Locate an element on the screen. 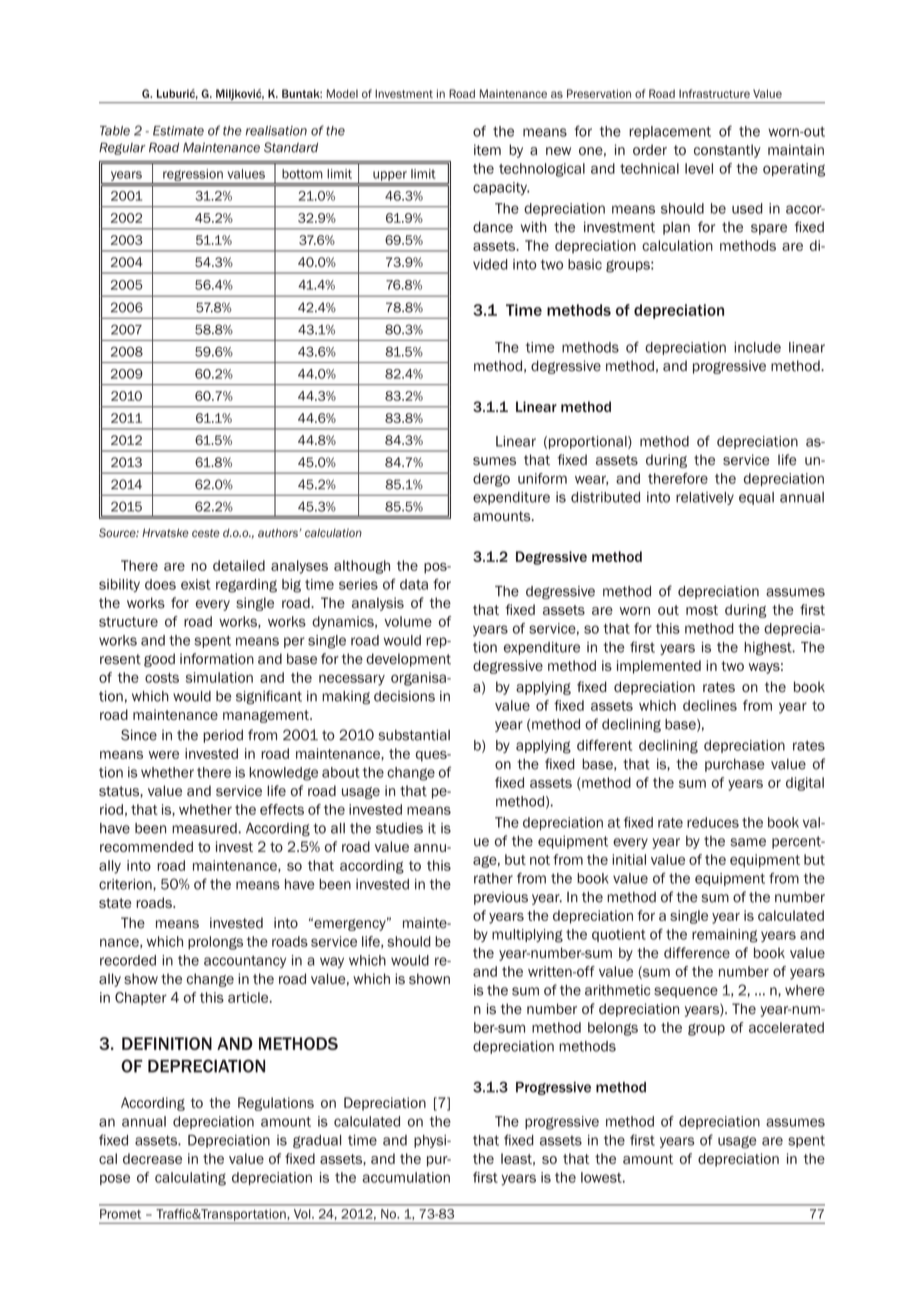 The height and width of the screenshot is (1308, 924). calculating is located at coordinates (190, 1179).
